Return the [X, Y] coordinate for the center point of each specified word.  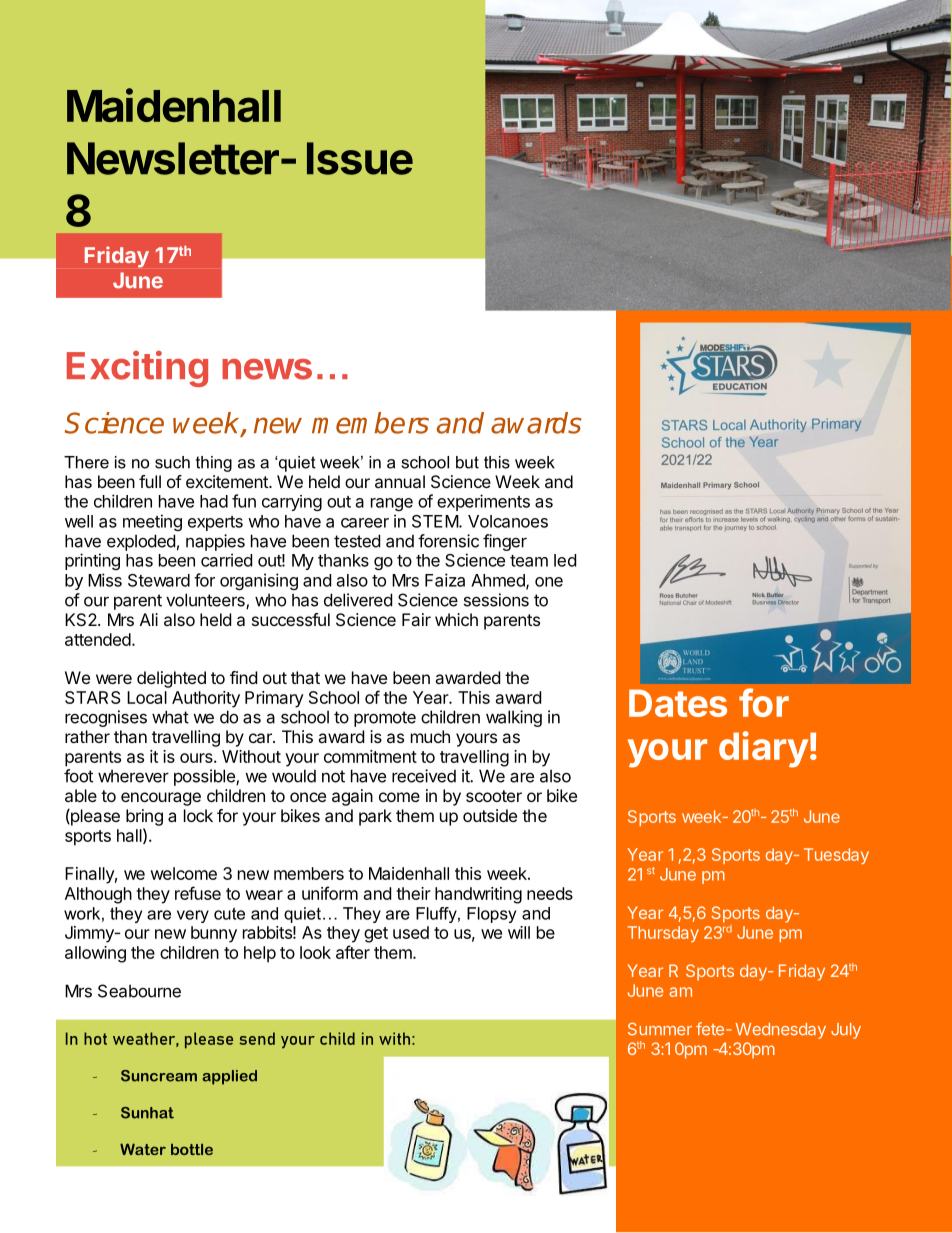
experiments [483, 502]
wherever [133, 776]
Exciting [137, 369]
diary [763, 749]
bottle [192, 1149]
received [424, 776]
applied [229, 1077]
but [467, 462]
